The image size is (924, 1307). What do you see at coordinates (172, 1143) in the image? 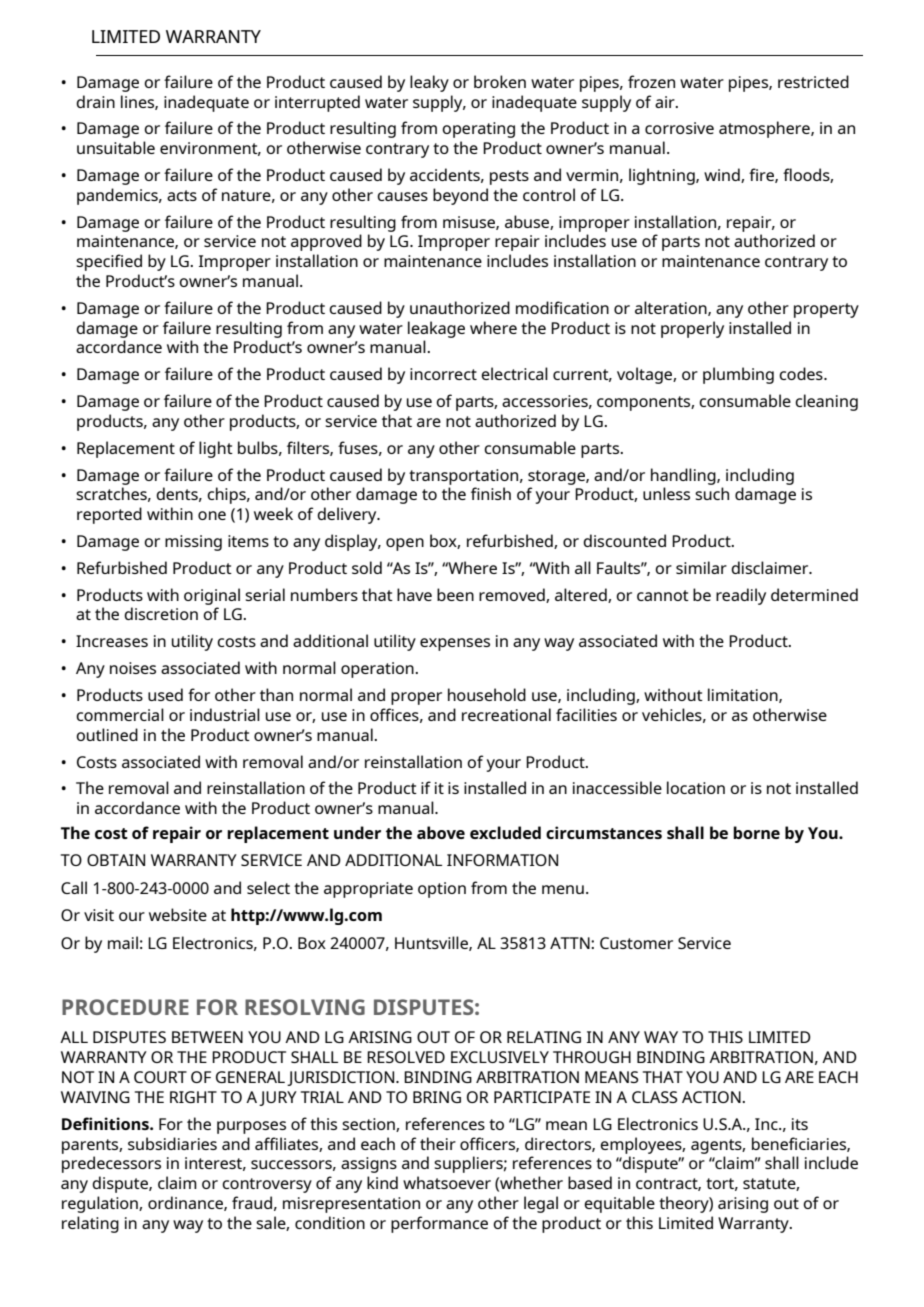
I see `subsidiaries` at bounding box center [172, 1143].
